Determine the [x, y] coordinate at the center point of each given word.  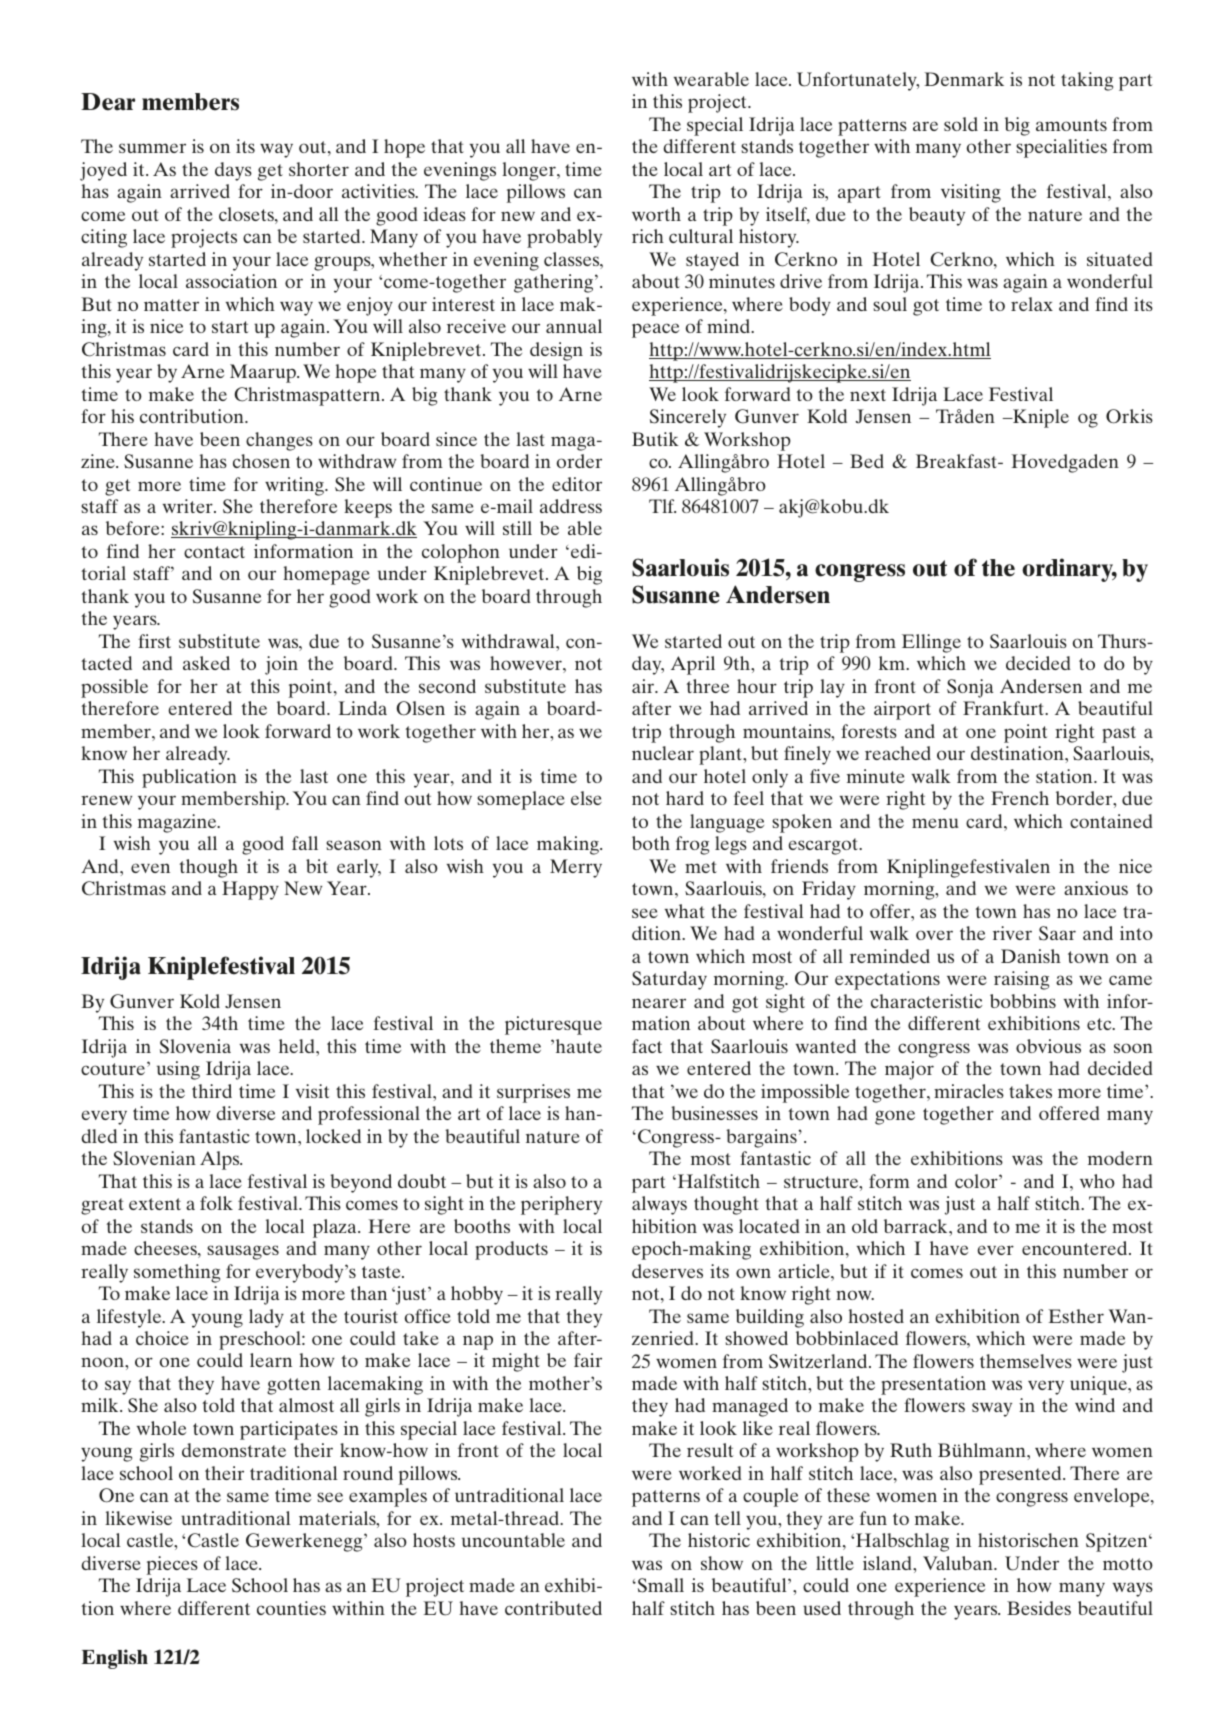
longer [530, 171]
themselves [1026, 1361]
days [233, 171]
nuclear [663, 753]
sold [961, 124]
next [868, 395]
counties [291, 1608]
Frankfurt [1005, 708]
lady [266, 1318]
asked [206, 663]
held [298, 1046]
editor [577, 484]
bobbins [1023, 1001]
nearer [659, 1003]
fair [588, 1360]
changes [279, 441]
